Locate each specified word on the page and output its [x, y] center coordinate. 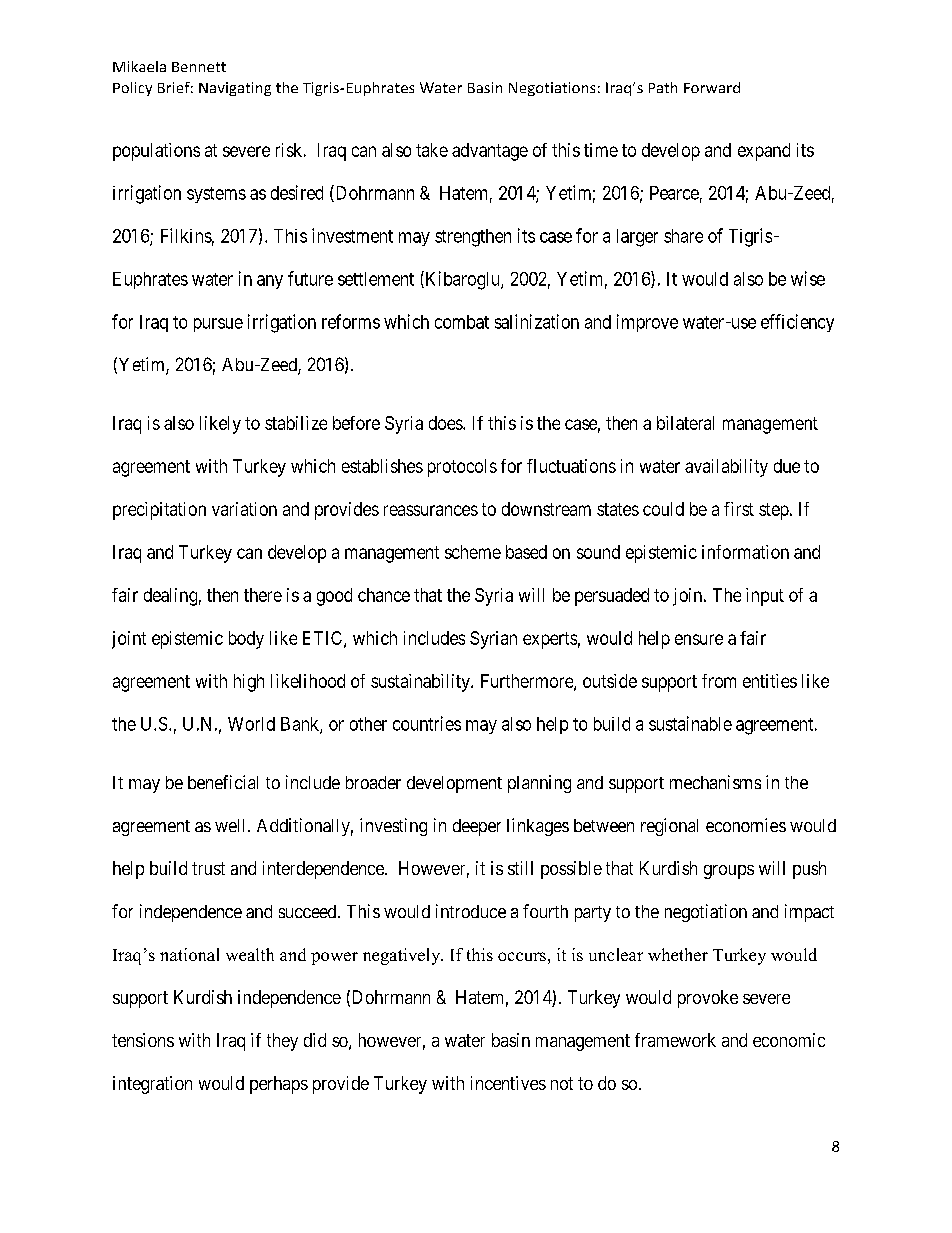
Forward [712, 87]
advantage [490, 152]
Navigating [235, 89]
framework [675, 1040]
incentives [508, 1083]
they [282, 1042]
